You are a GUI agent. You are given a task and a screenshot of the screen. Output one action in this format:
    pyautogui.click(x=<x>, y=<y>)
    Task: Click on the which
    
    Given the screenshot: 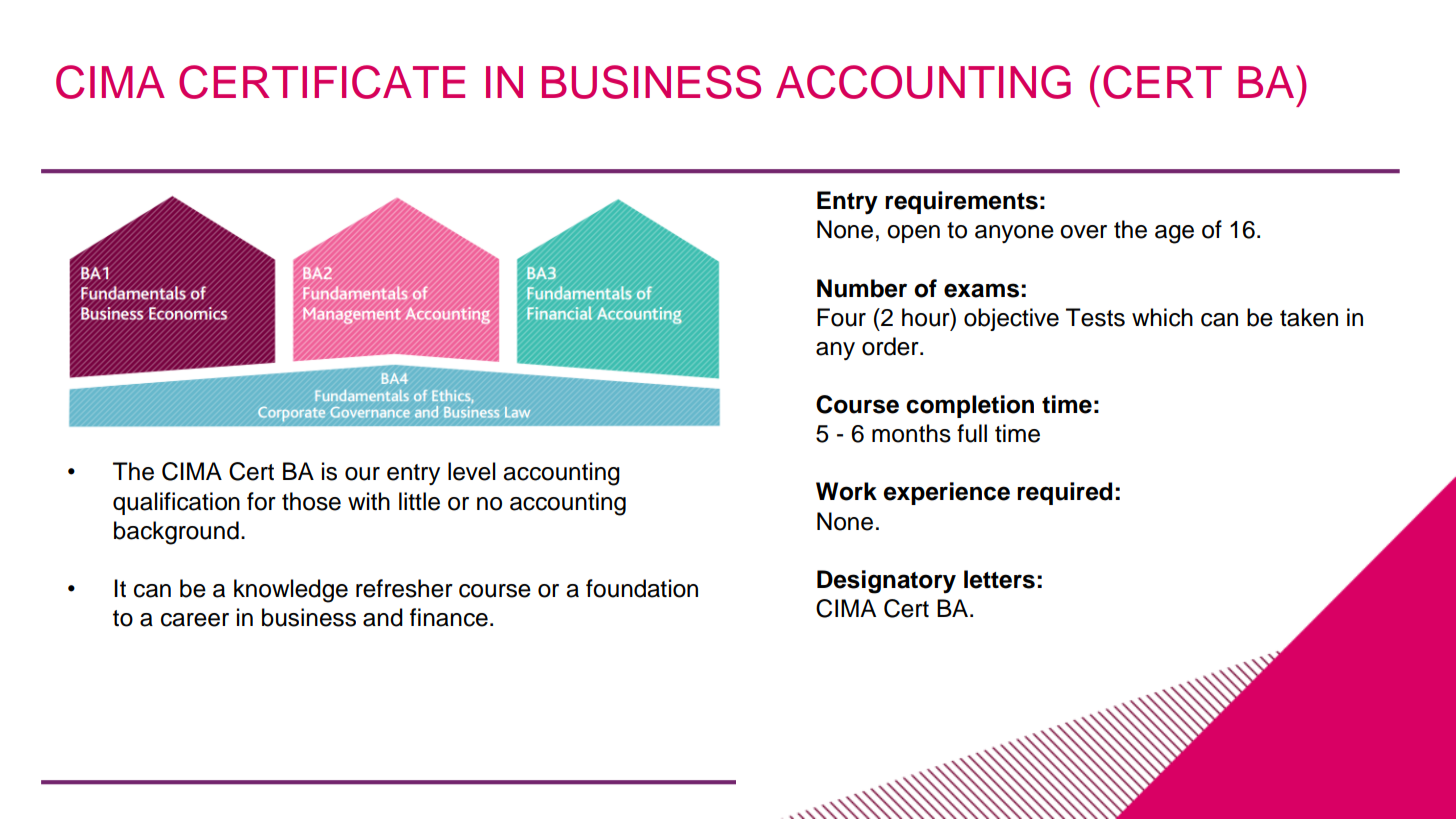 What is the action you would take?
    pyautogui.click(x=1162, y=317)
